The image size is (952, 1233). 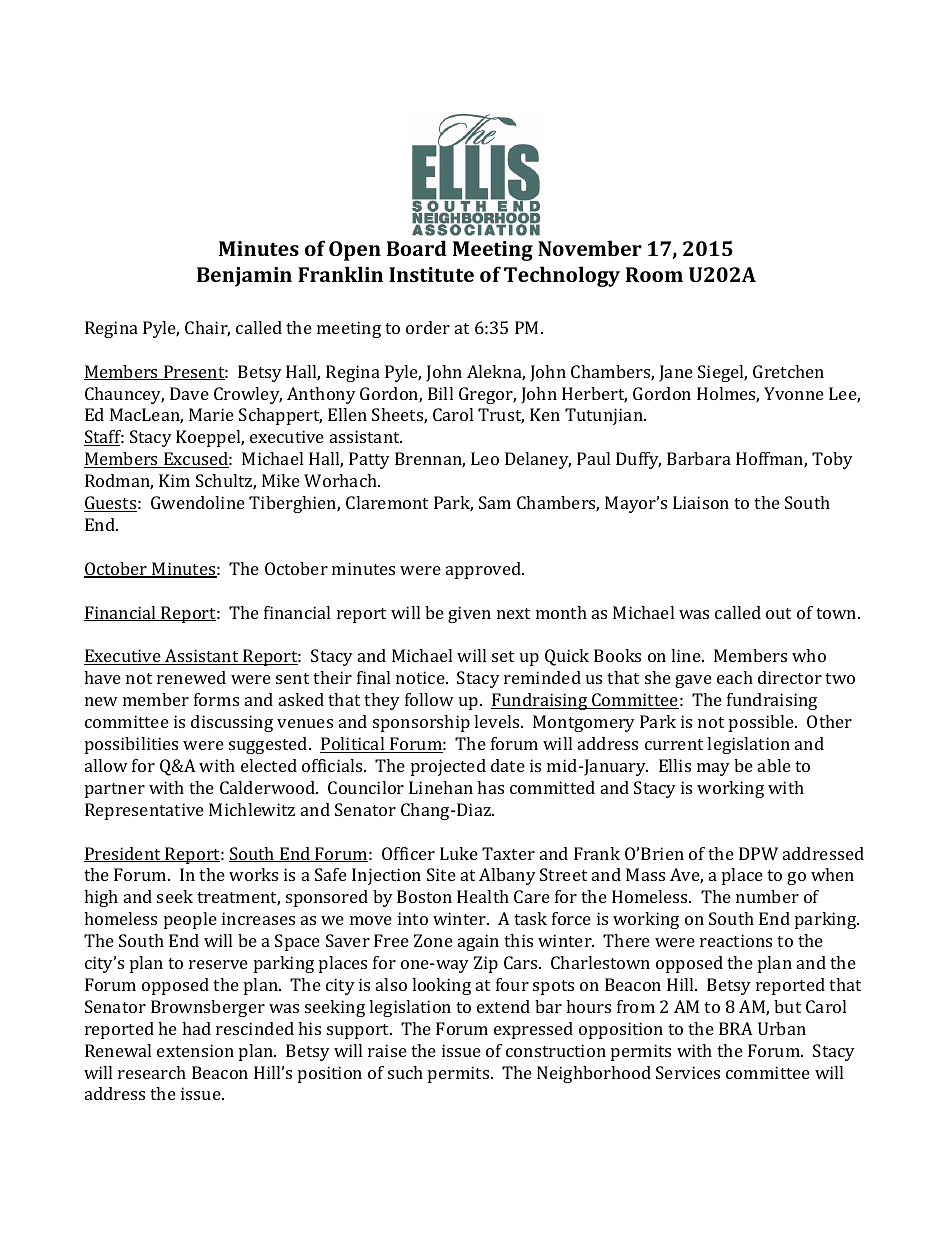 What do you see at coordinates (123, 854) in the page?
I see `President` at bounding box center [123, 854].
